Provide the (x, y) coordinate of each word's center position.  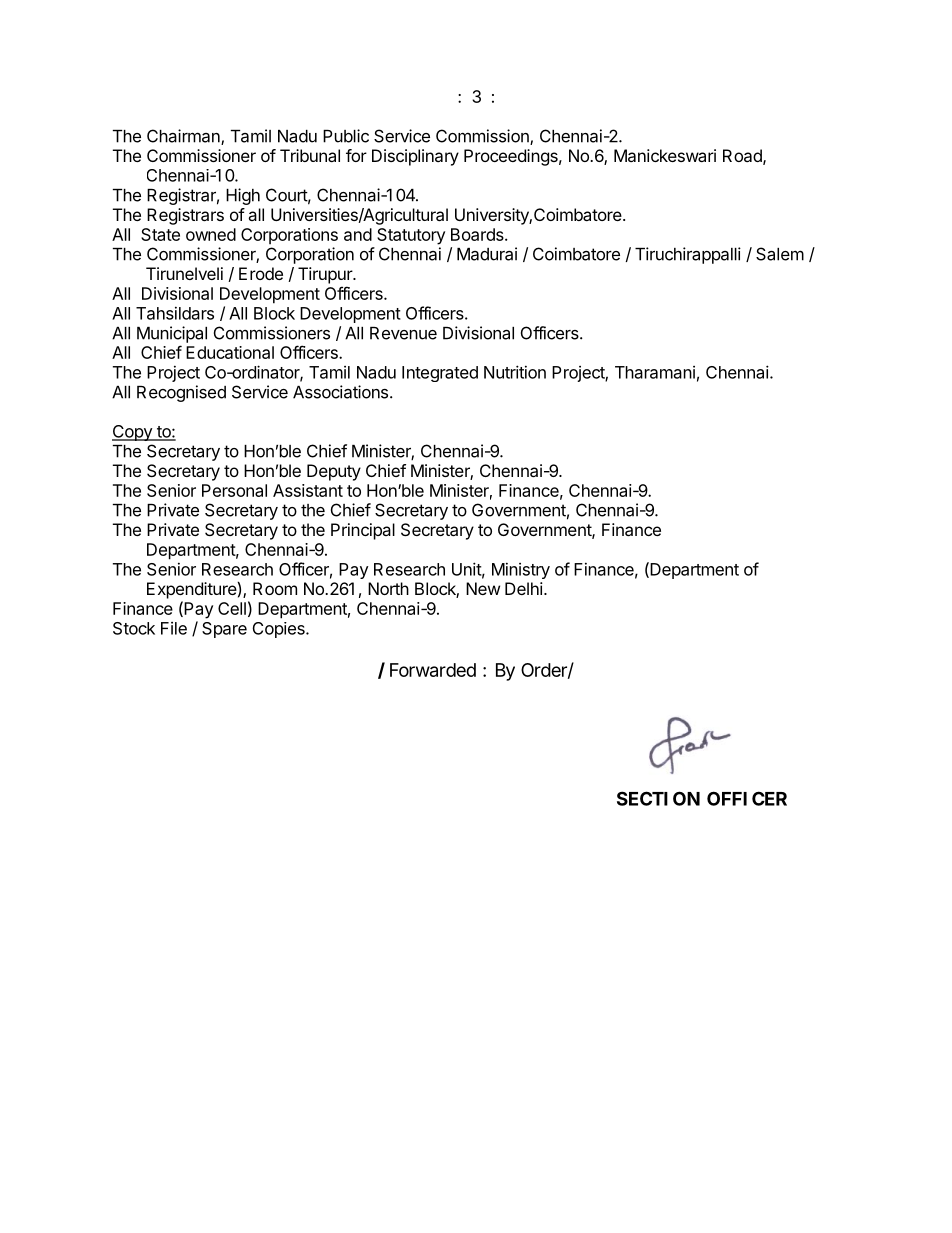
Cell (232, 608)
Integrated (440, 374)
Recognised (181, 393)
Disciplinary (415, 157)
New (483, 588)
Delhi (524, 588)
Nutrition (515, 372)
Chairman (184, 137)
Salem (780, 254)
